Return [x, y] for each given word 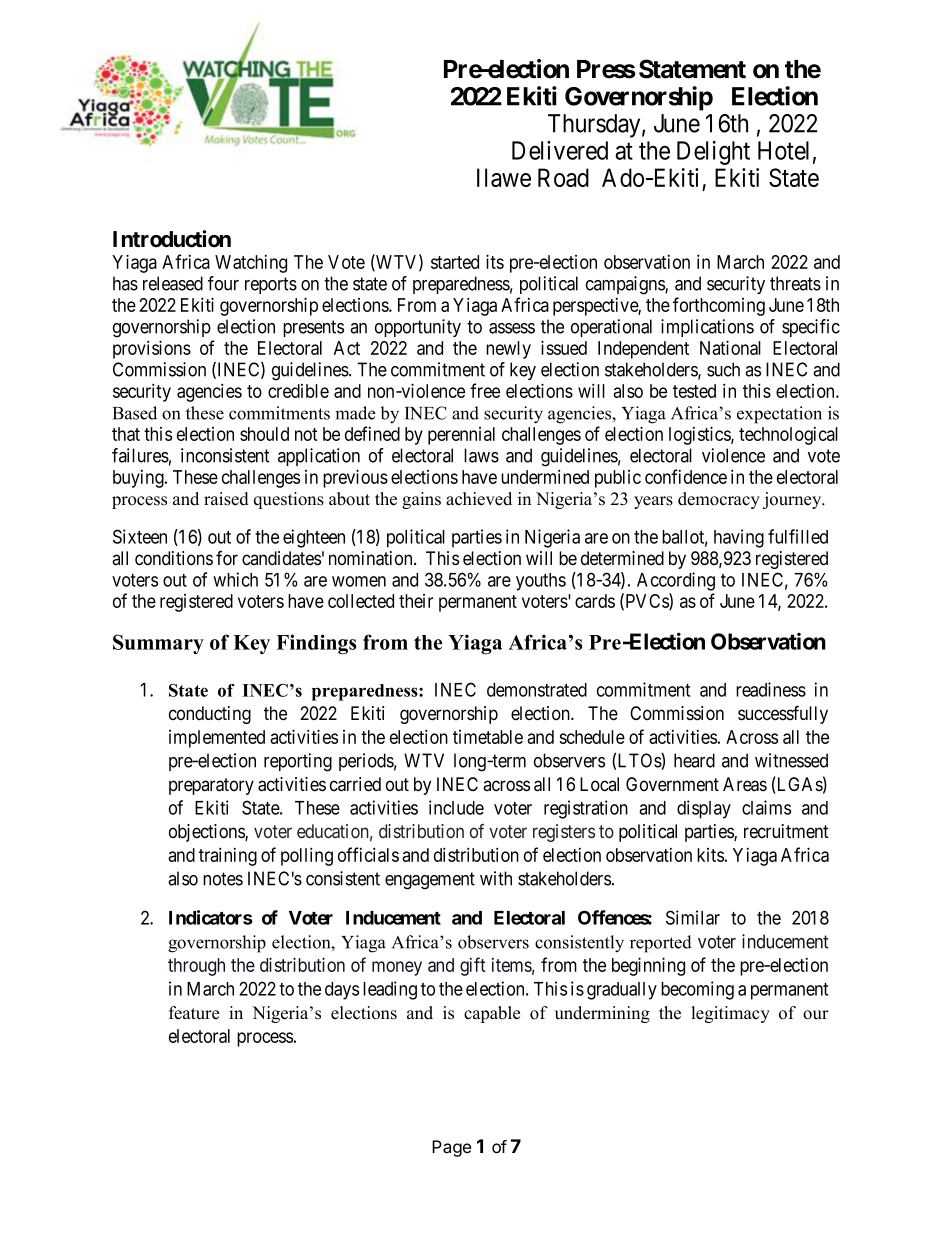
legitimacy [731, 1014]
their [416, 601]
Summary [158, 644]
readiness [771, 689]
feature [194, 1013]
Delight [713, 153]
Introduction [172, 239]
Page [451, 1148]
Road [563, 177]
